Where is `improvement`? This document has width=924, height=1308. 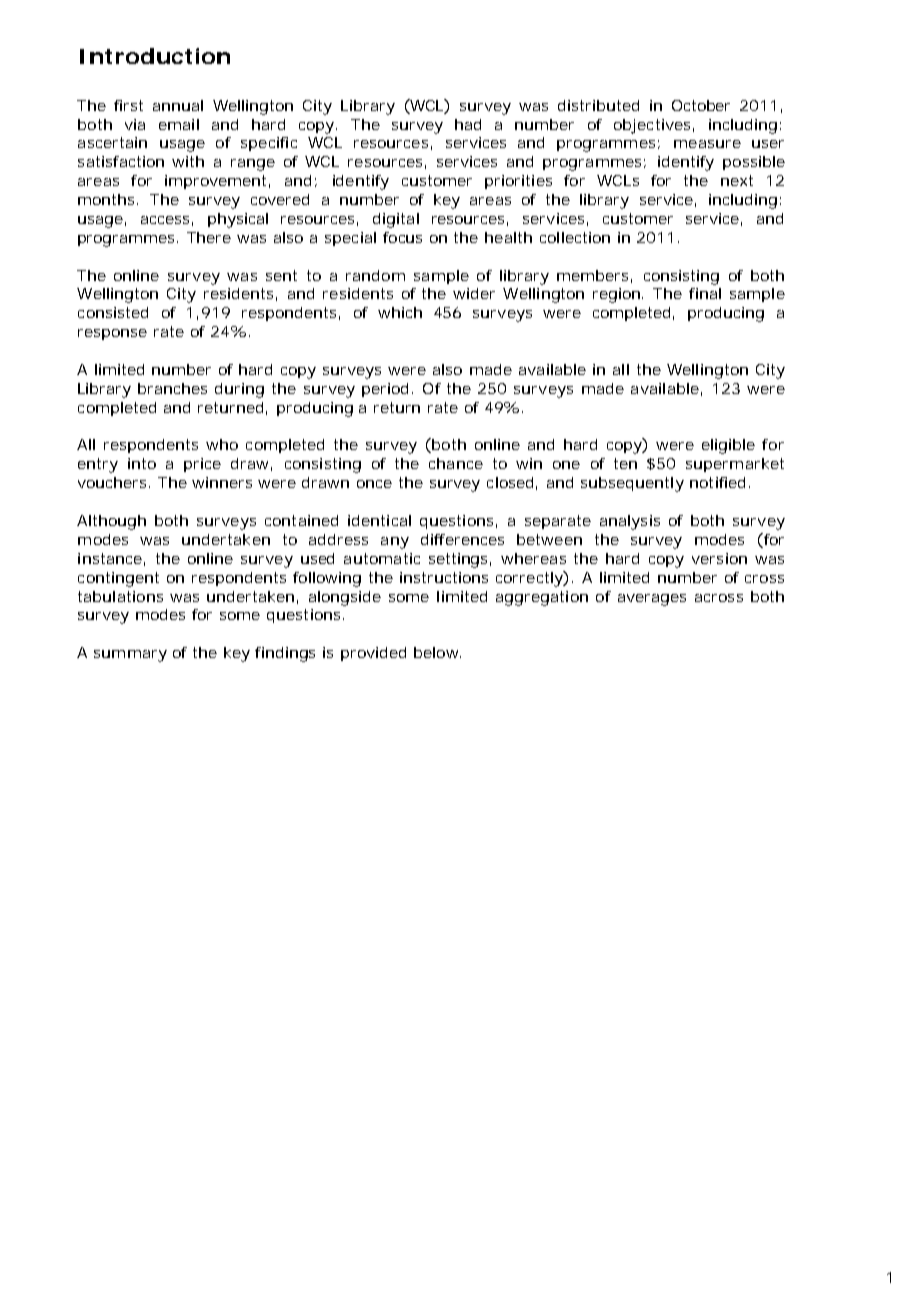 improvement is located at coordinates (217, 182).
